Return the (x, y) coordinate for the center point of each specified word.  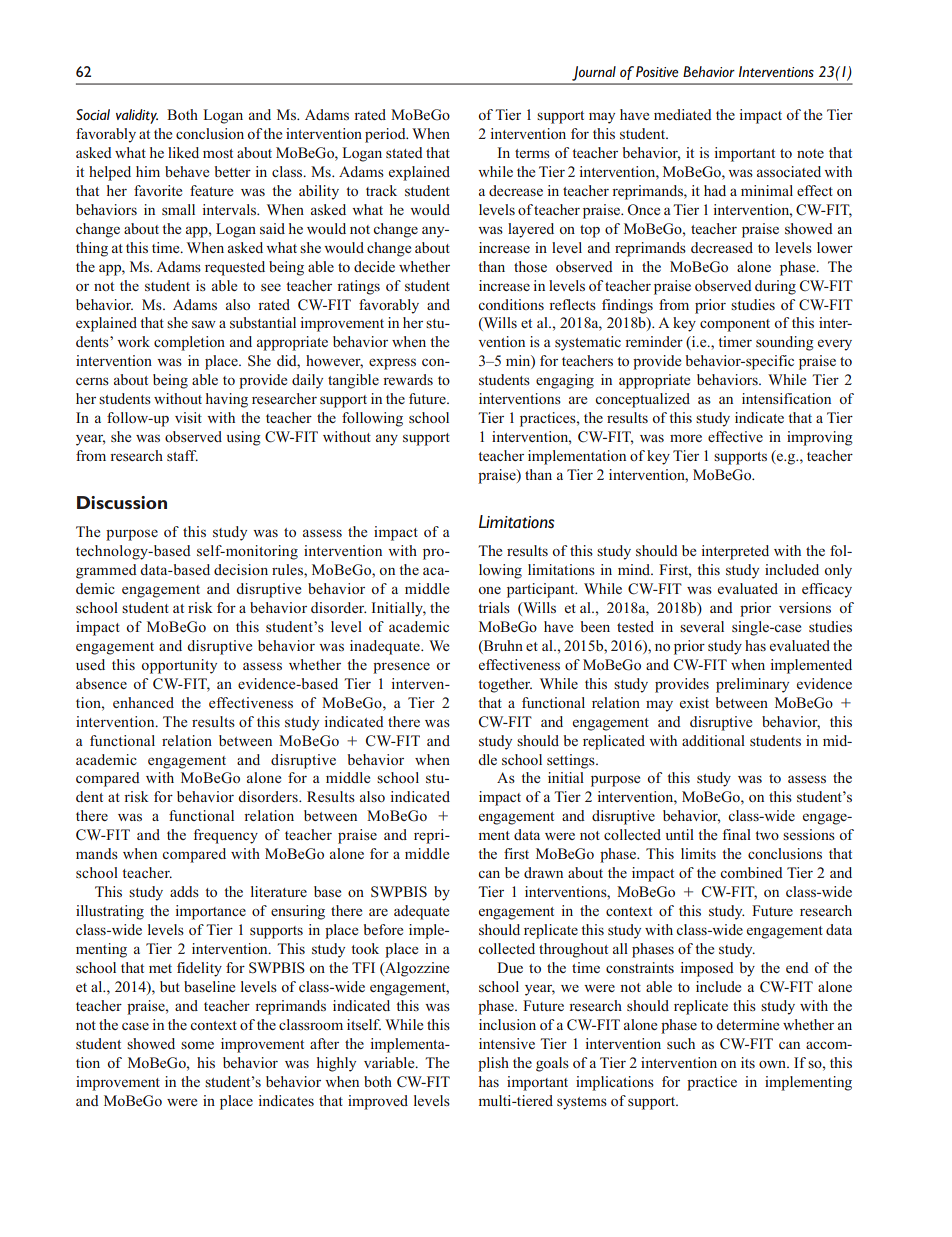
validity (137, 116)
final (736, 834)
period (386, 135)
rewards (408, 379)
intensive (507, 1043)
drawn (543, 872)
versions (805, 607)
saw (204, 324)
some (197, 1045)
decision (241, 569)
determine (747, 1024)
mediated (683, 114)
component (735, 325)
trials (494, 607)
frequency (225, 836)
